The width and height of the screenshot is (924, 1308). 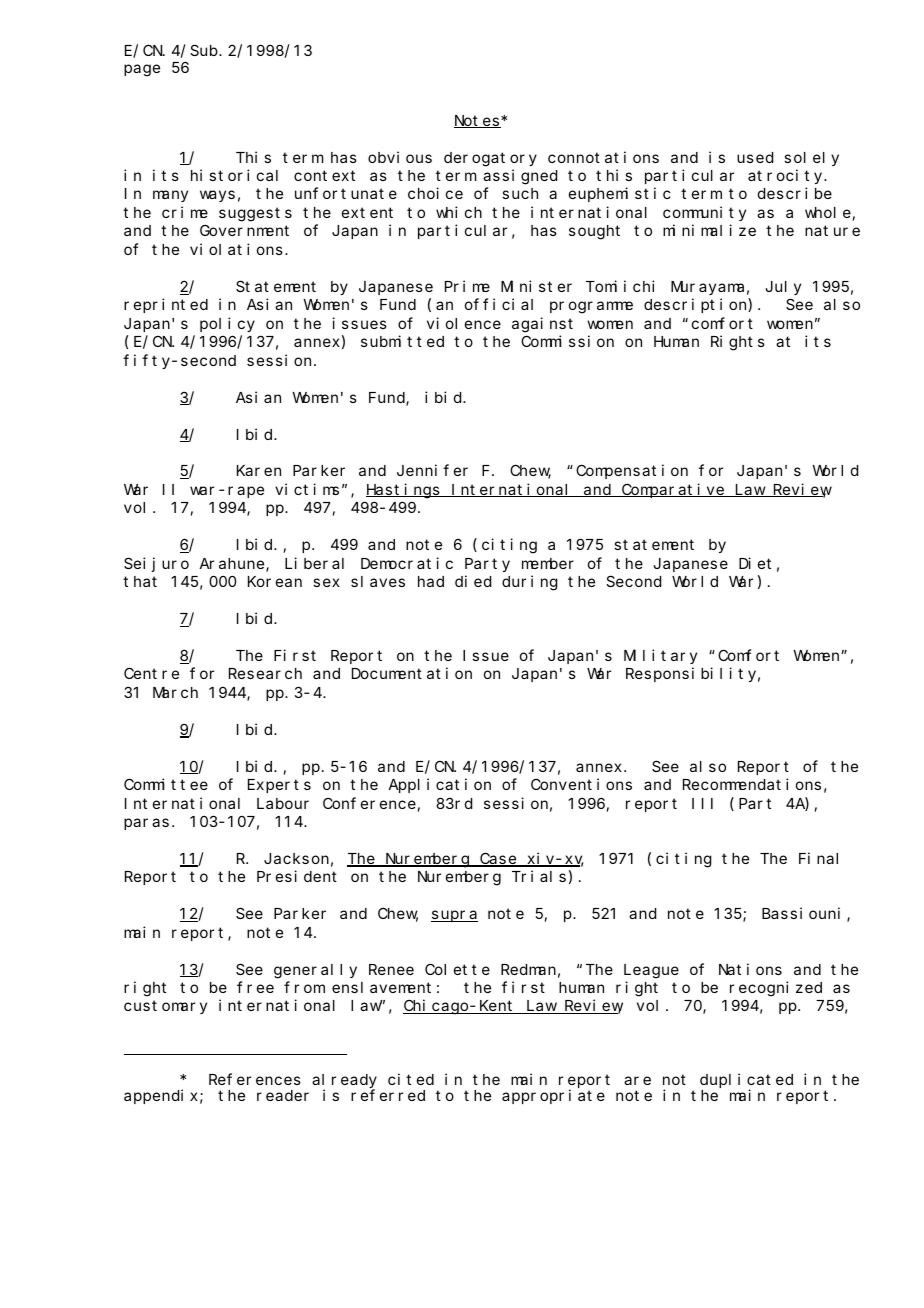 I want to click on duplicated, so click(x=746, y=1081).
